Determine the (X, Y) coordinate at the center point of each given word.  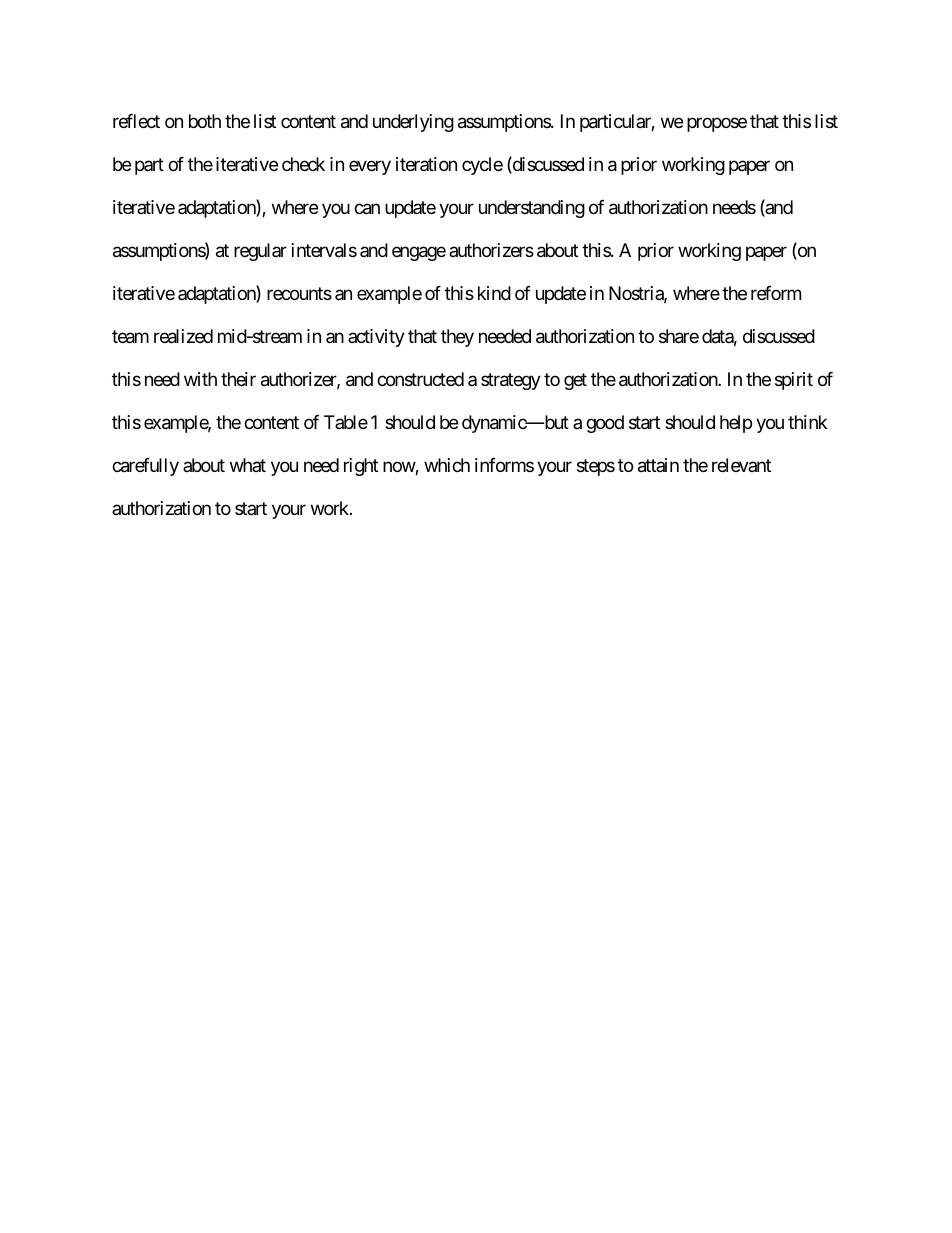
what (248, 465)
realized (183, 336)
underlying (413, 123)
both (205, 121)
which (447, 465)
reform (776, 293)
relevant (741, 465)
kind (494, 293)
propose (717, 125)
